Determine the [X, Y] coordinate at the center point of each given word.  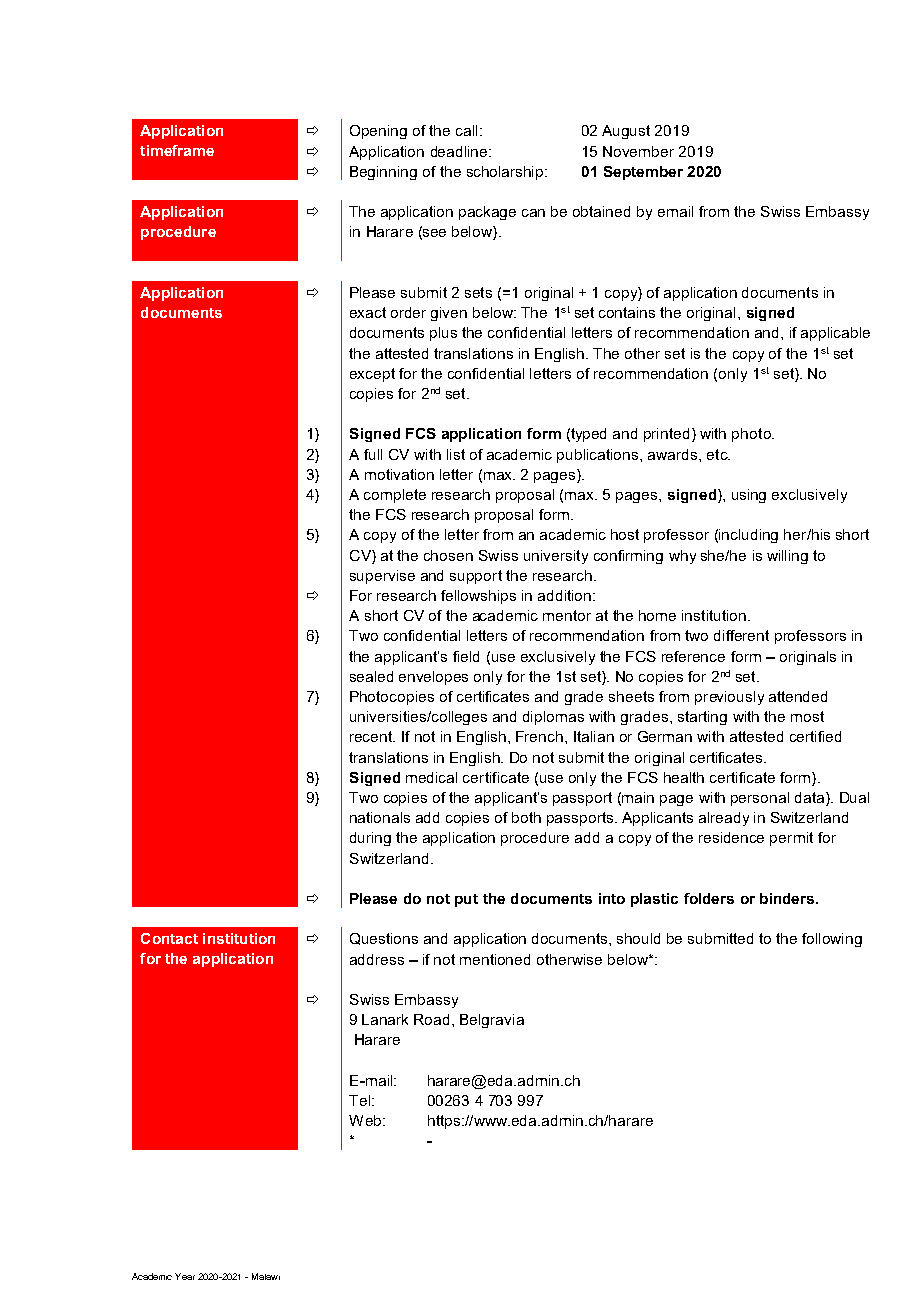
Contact [169, 938]
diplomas [553, 718]
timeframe [177, 150]
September [643, 173]
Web [365, 1120]
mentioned [495, 959]
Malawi [266, 1276]
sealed [371, 676]
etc [718, 454]
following [832, 940]
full [373, 454]
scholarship [506, 173]
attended [798, 696]
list [456, 454]
